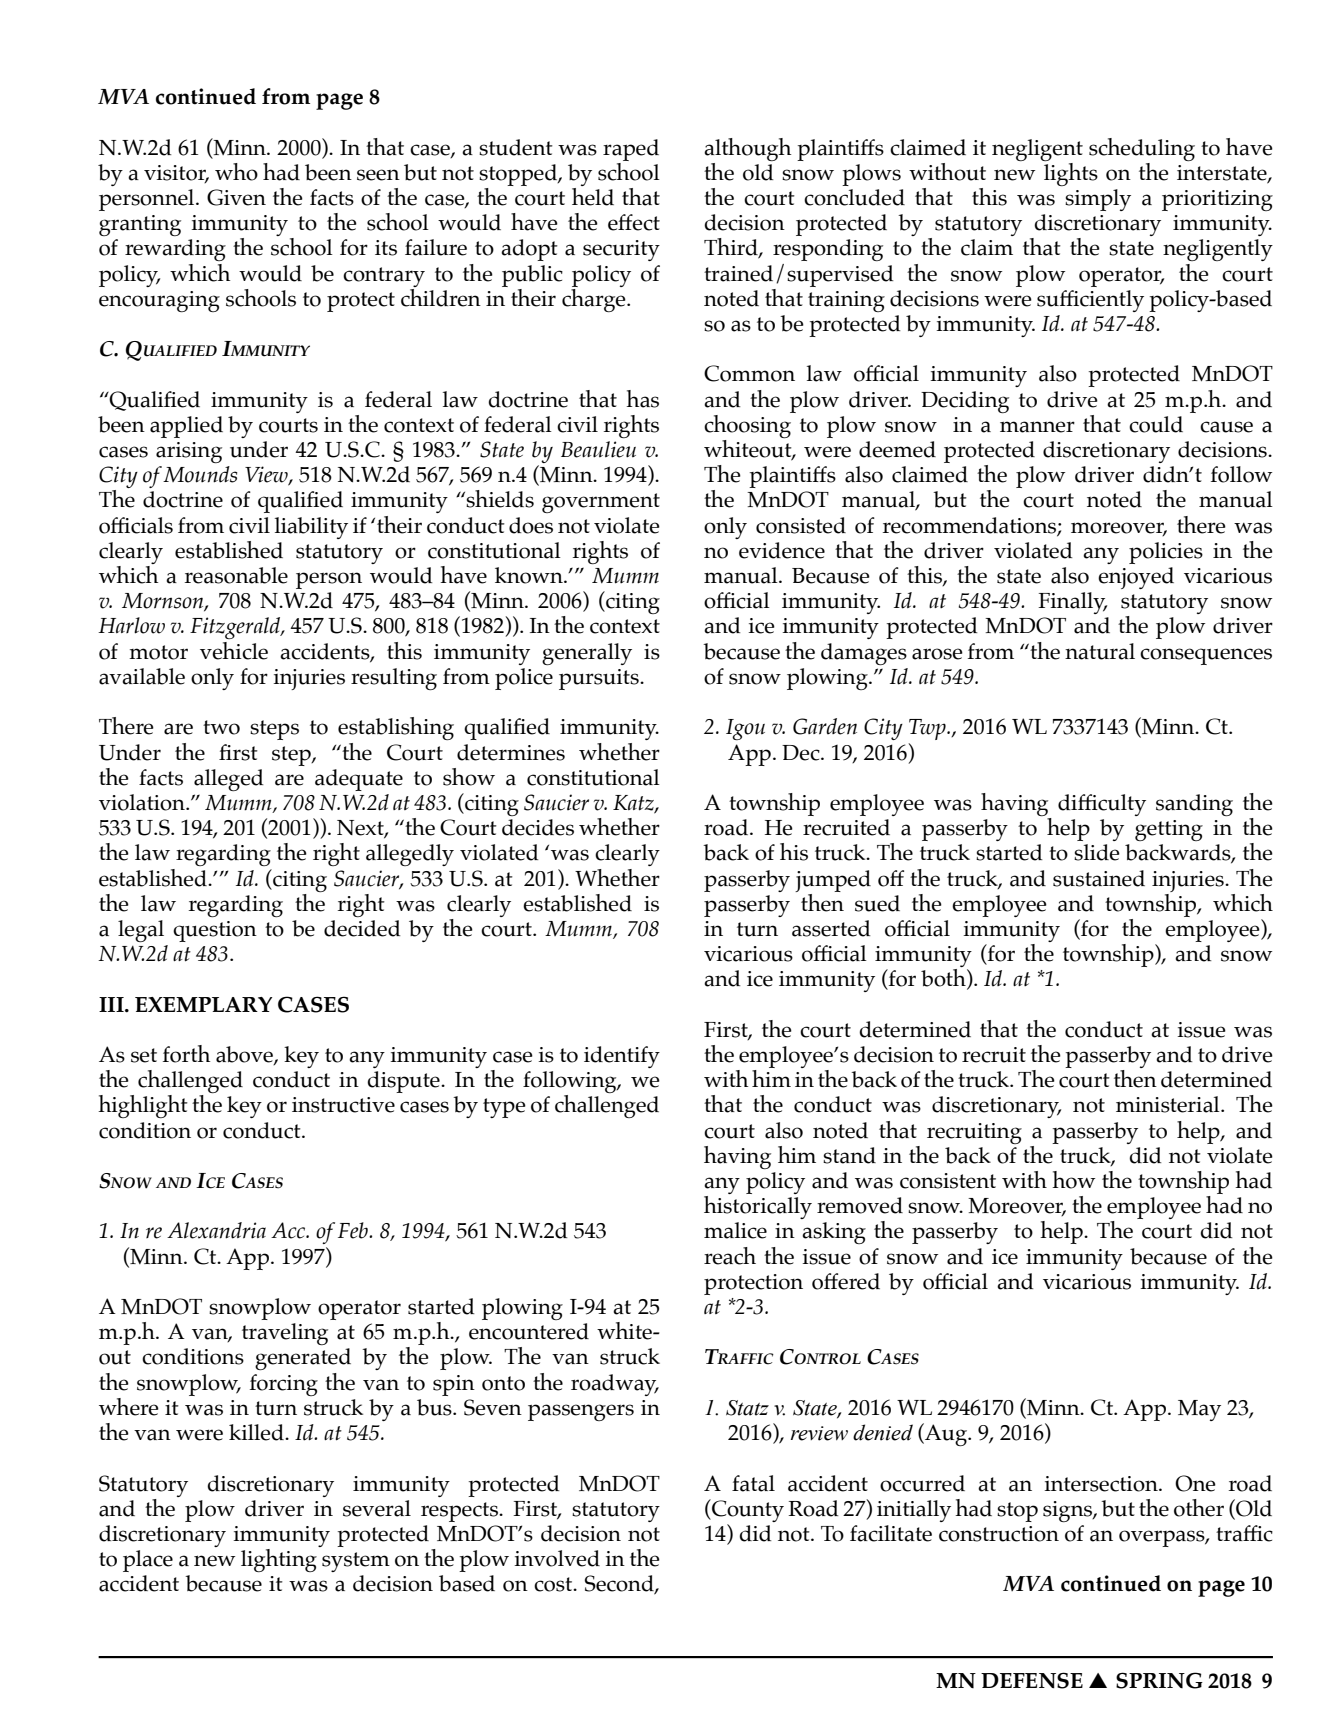 The width and height of the screenshot is (1342, 1736). Describe the element at coordinates (948, 1181) in the screenshot. I see `consistent` at that location.
